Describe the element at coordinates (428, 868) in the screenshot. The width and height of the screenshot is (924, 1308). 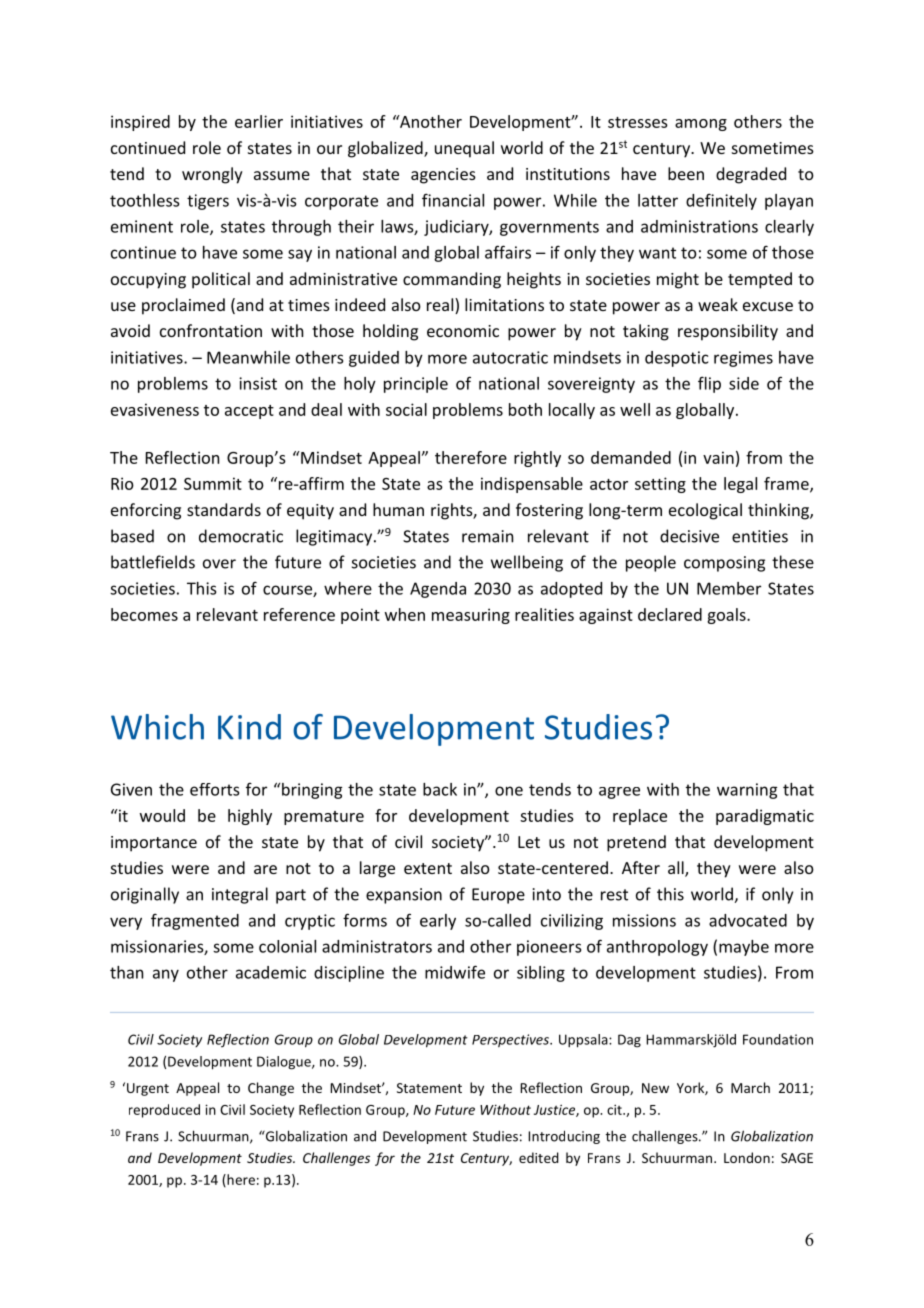
I see `extent` at that location.
